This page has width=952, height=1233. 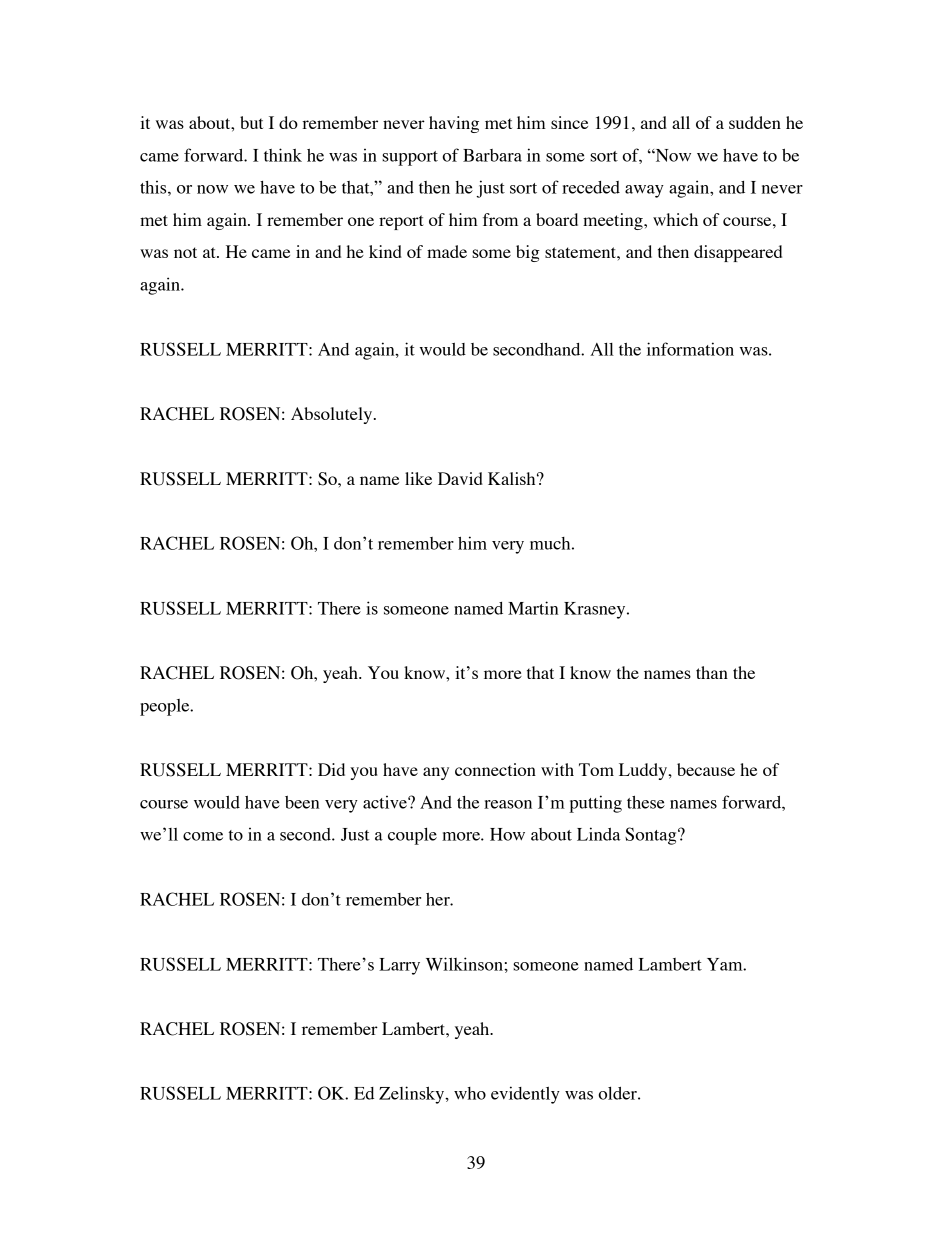 What do you see at coordinates (525, 1095) in the page?
I see `evidently` at bounding box center [525, 1095].
